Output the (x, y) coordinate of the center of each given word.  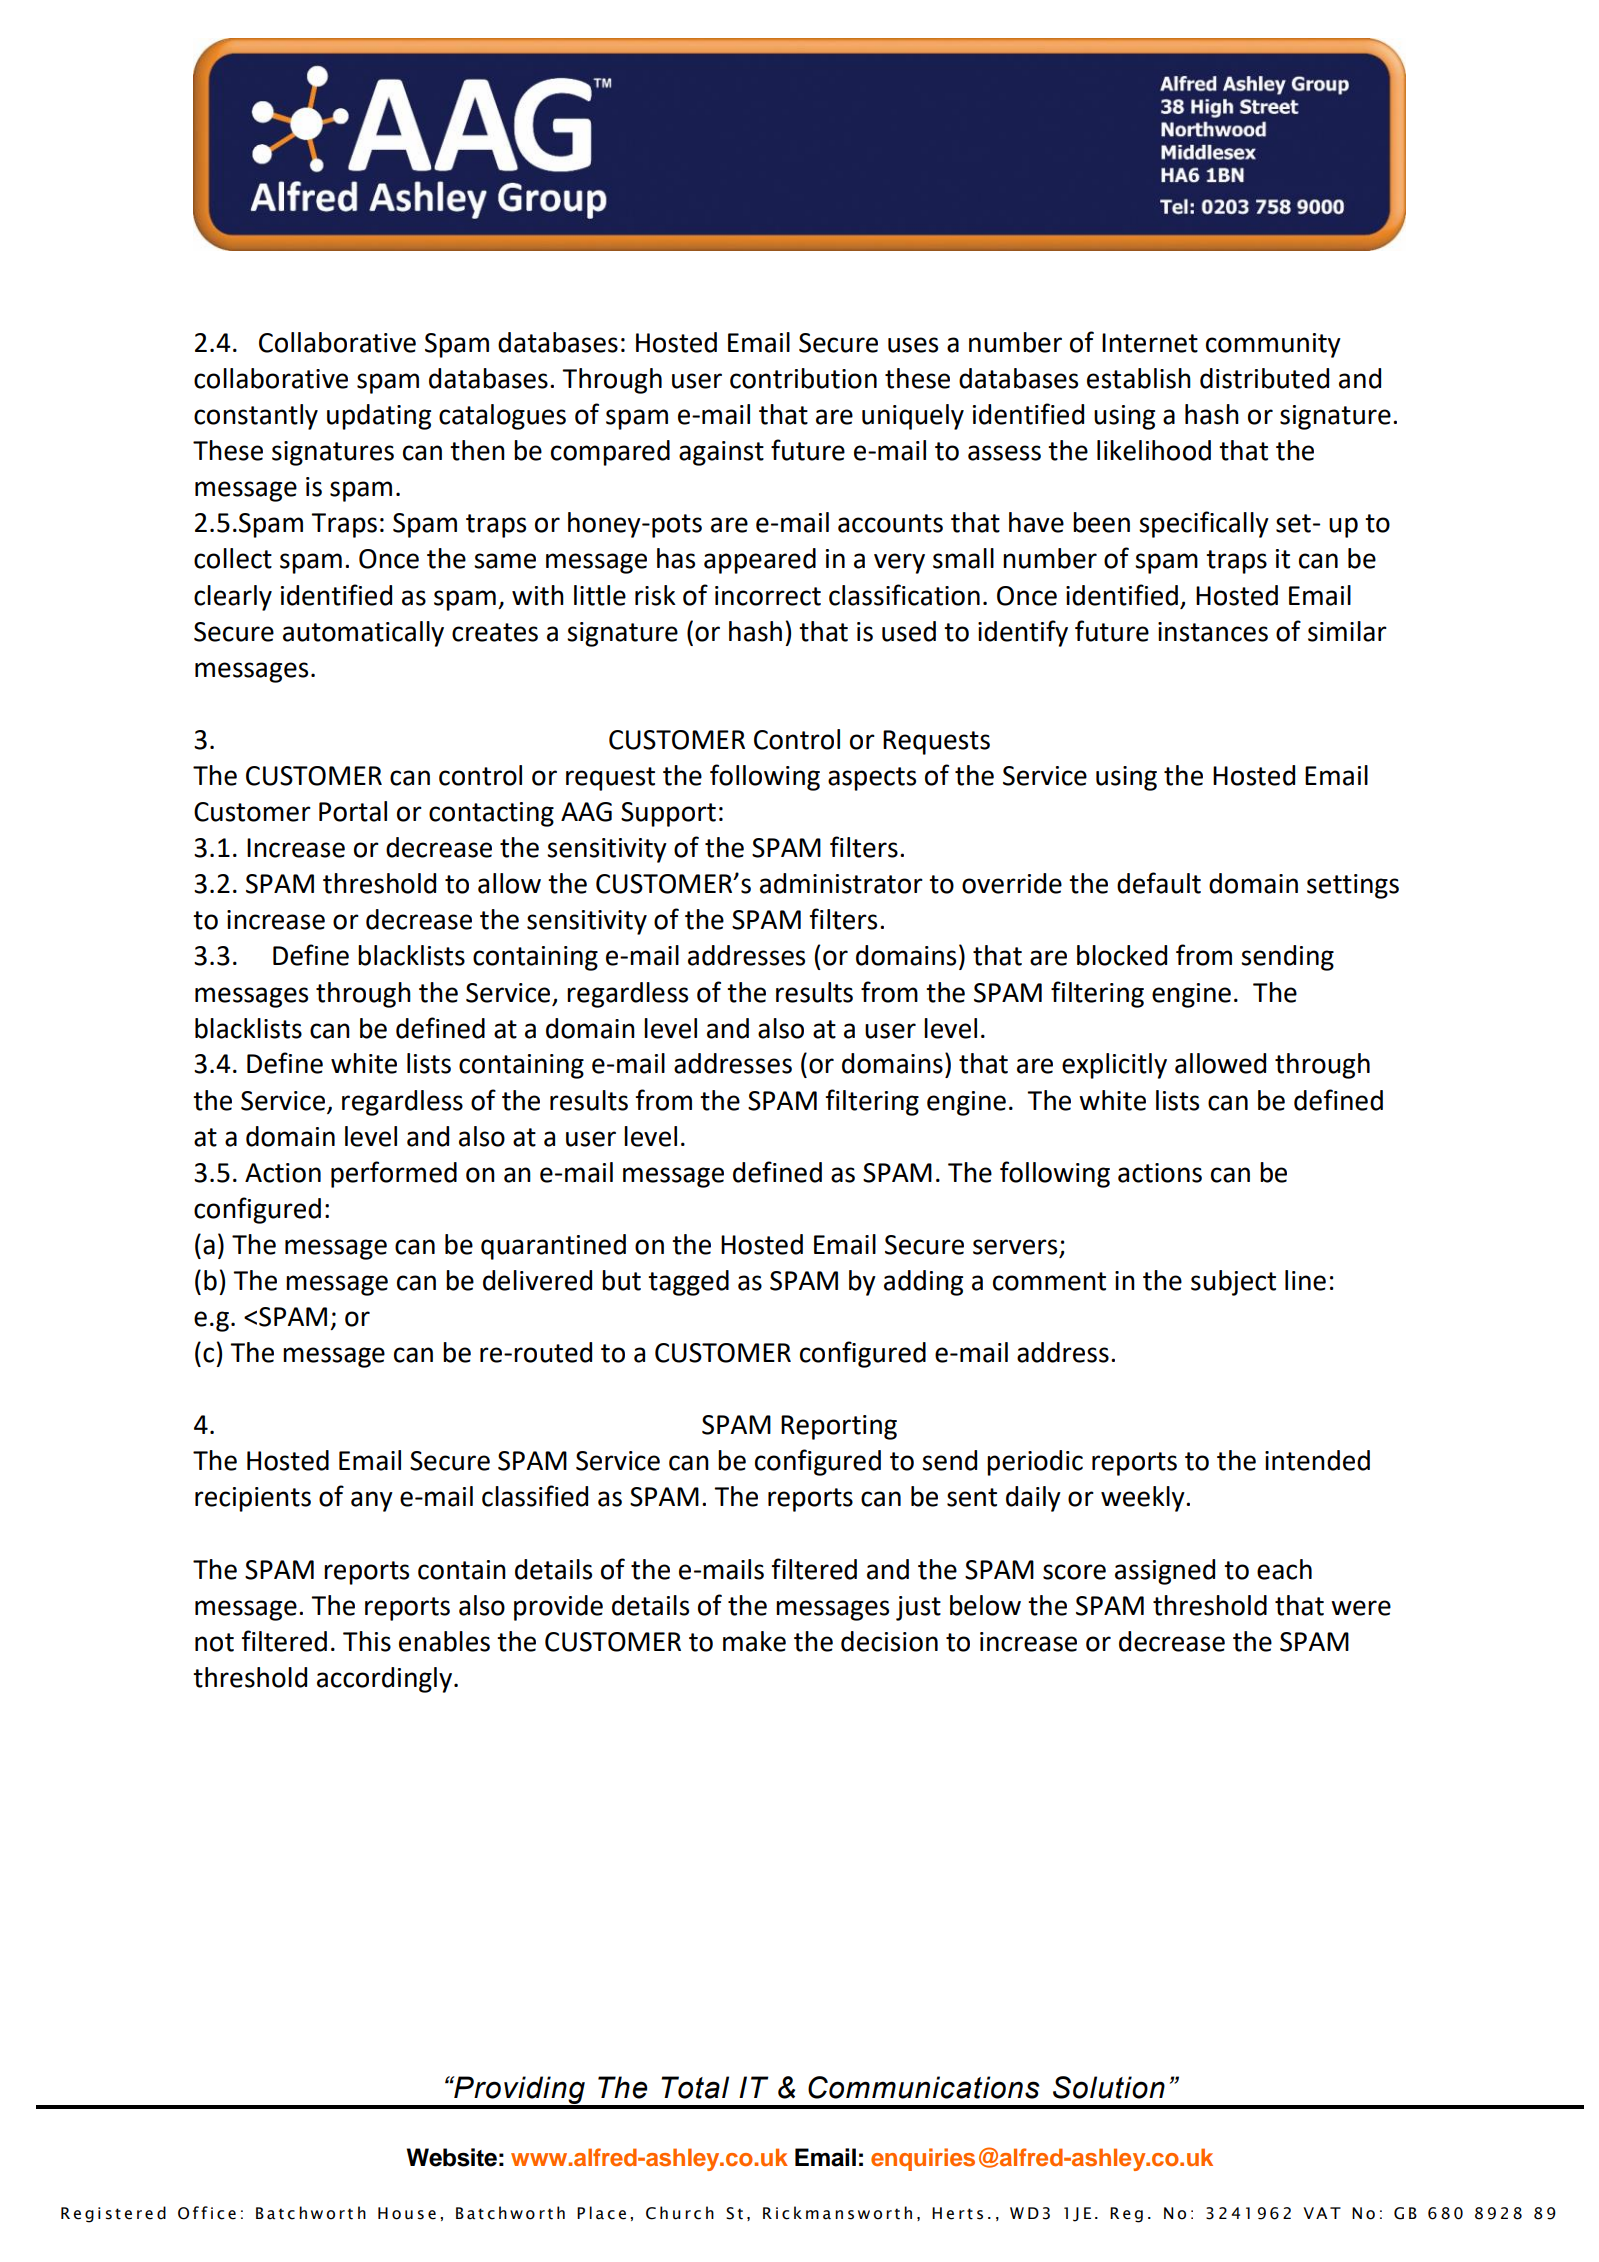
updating (379, 417)
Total (695, 2087)
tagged (688, 1283)
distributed (1264, 378)
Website (451, 2157)
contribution (803, 378)
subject (1233, 1283)
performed (394, 1174)
